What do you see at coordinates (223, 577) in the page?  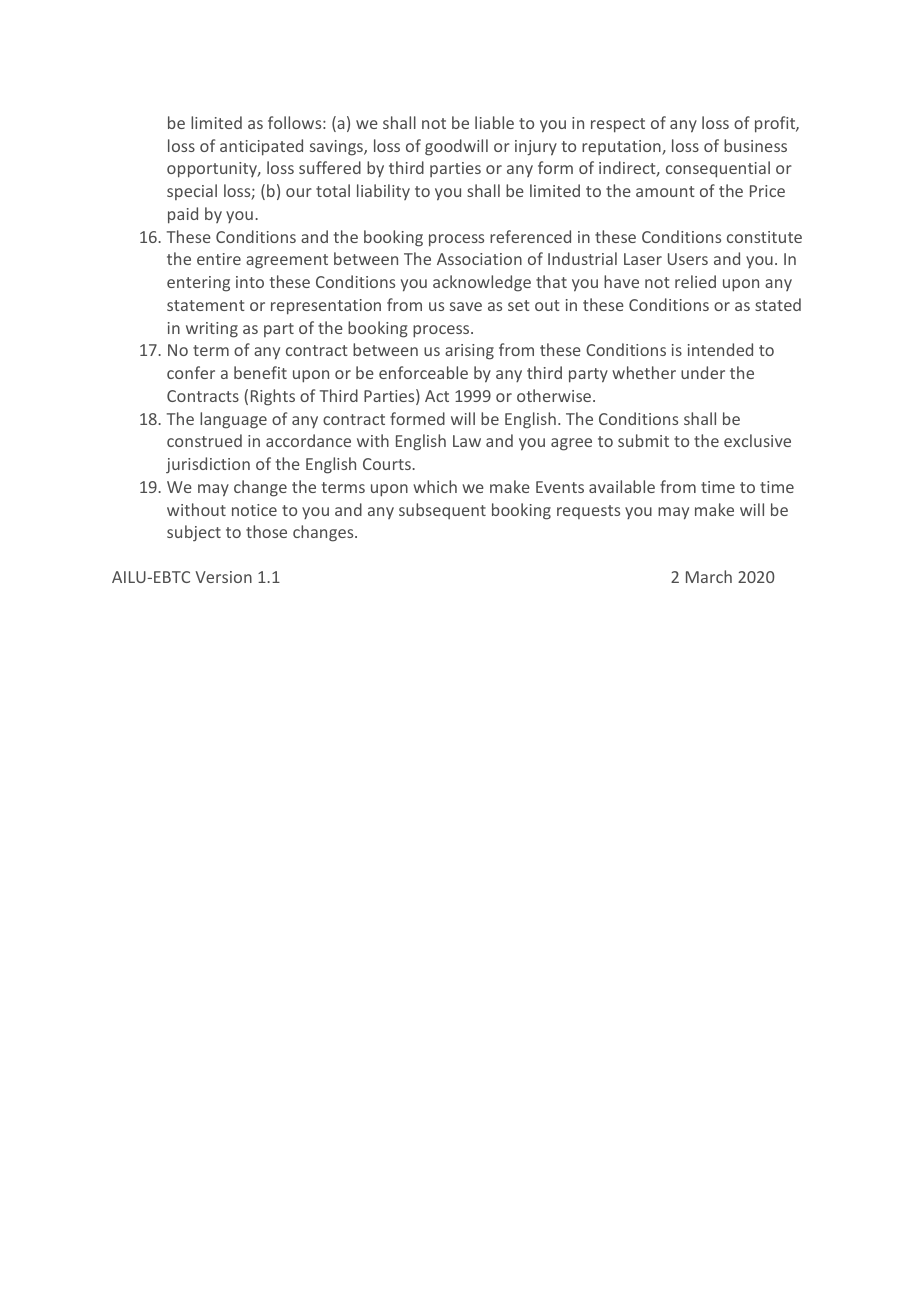 I see `Version` at bounding box center [223, 577].
